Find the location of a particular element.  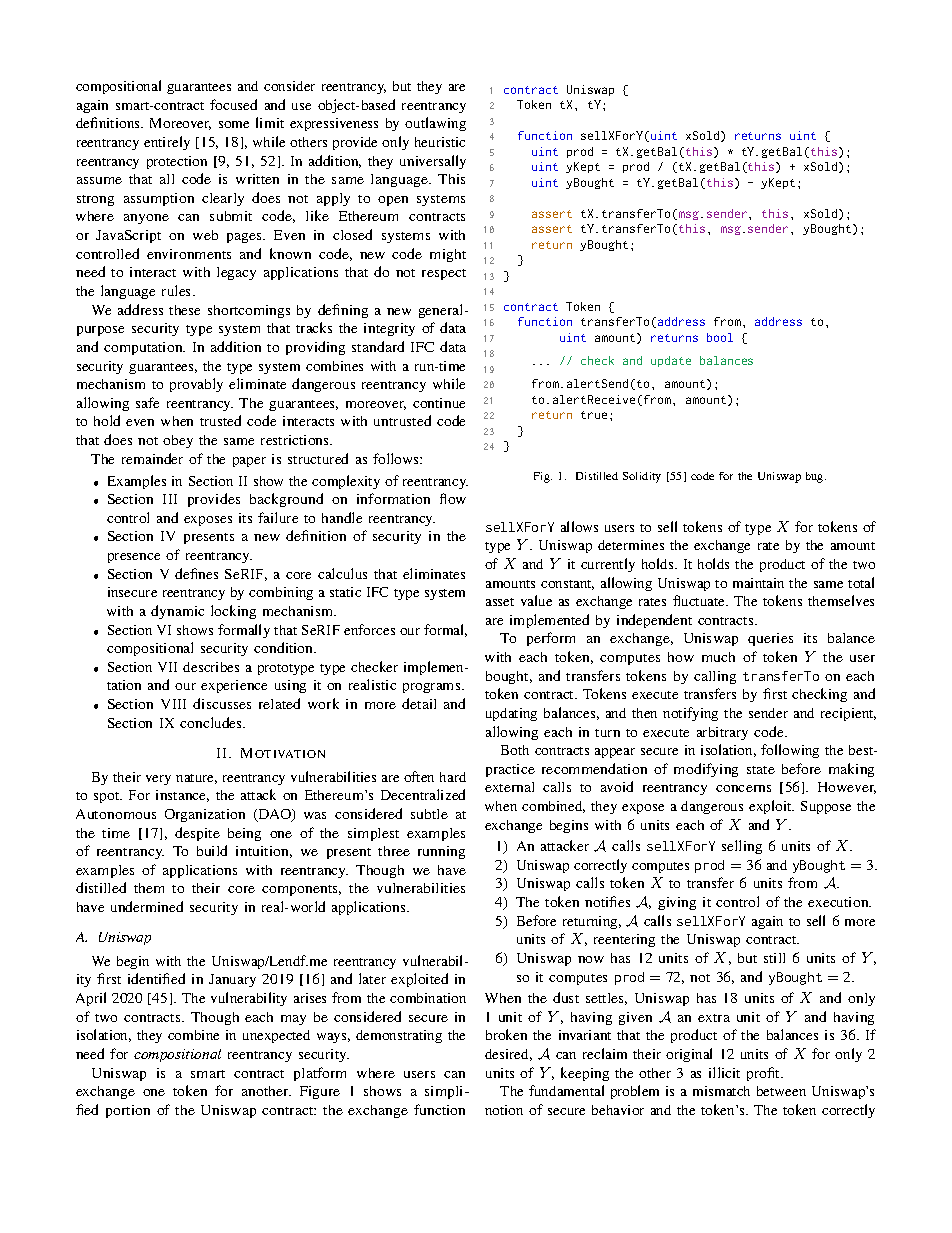

flow is located at coordinates (453, 498).
